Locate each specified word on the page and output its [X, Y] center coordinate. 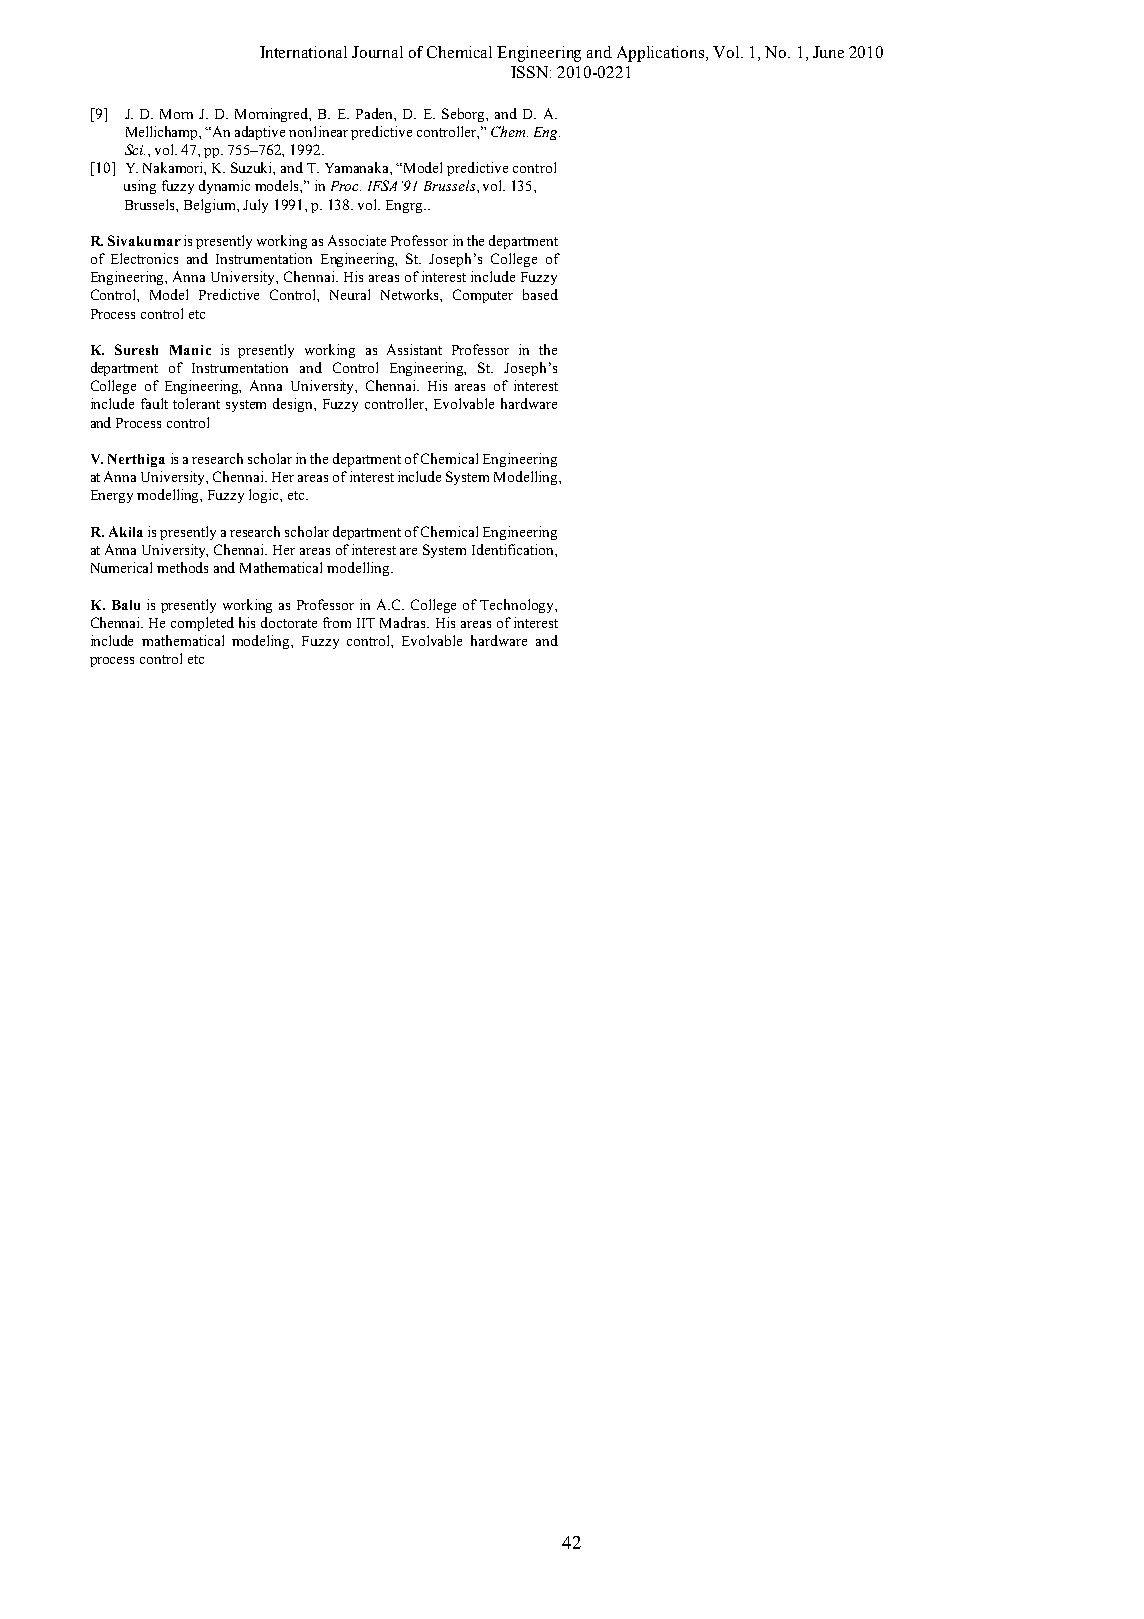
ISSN [531, 72]
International [303, 52]
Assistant [414, 349]
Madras [404, 622]
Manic [190, 350]
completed [202, 624]
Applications [662, 54]
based [540, 294]
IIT [366, 623]
